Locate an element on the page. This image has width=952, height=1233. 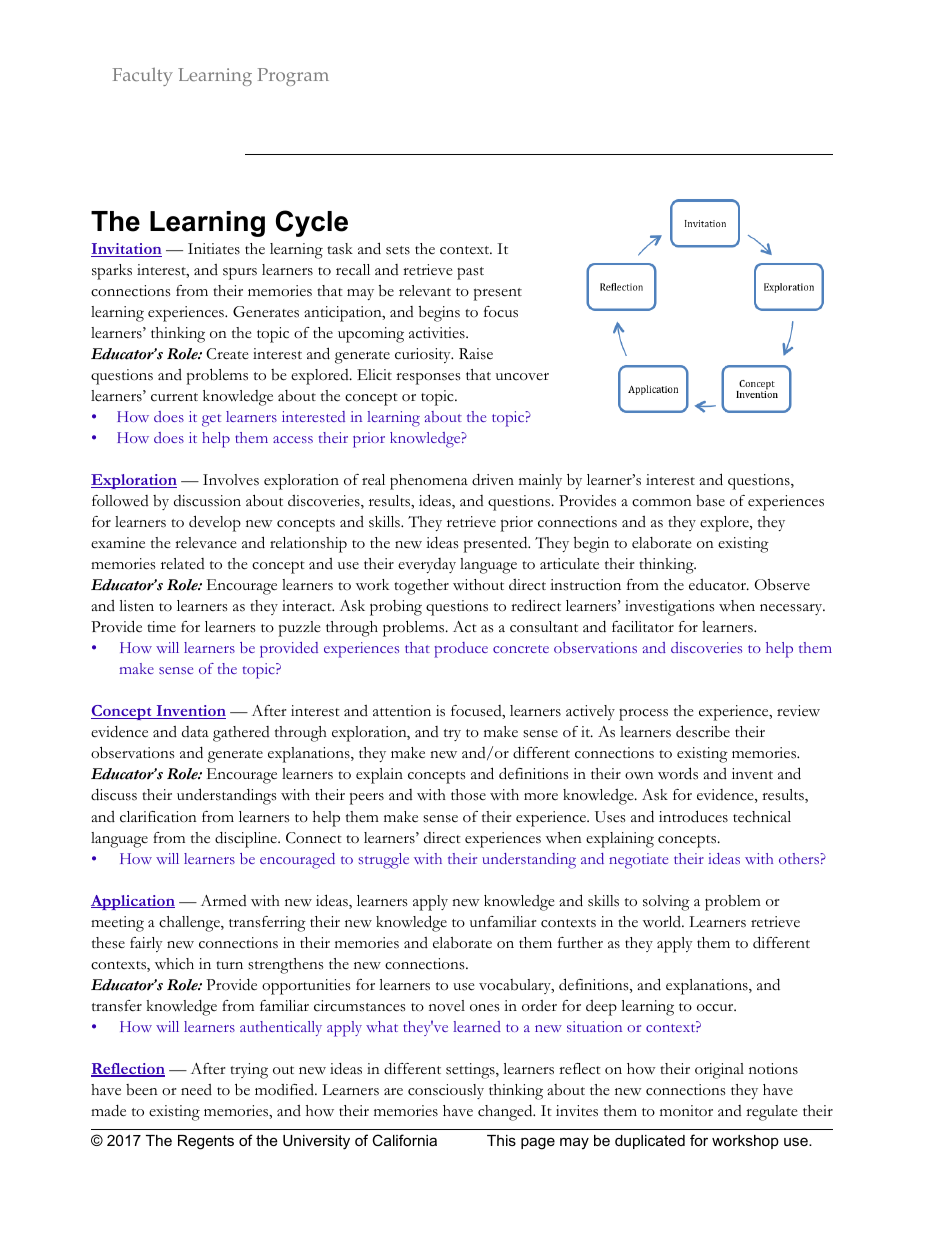
consciously is located at coordinates (446, 1091).
